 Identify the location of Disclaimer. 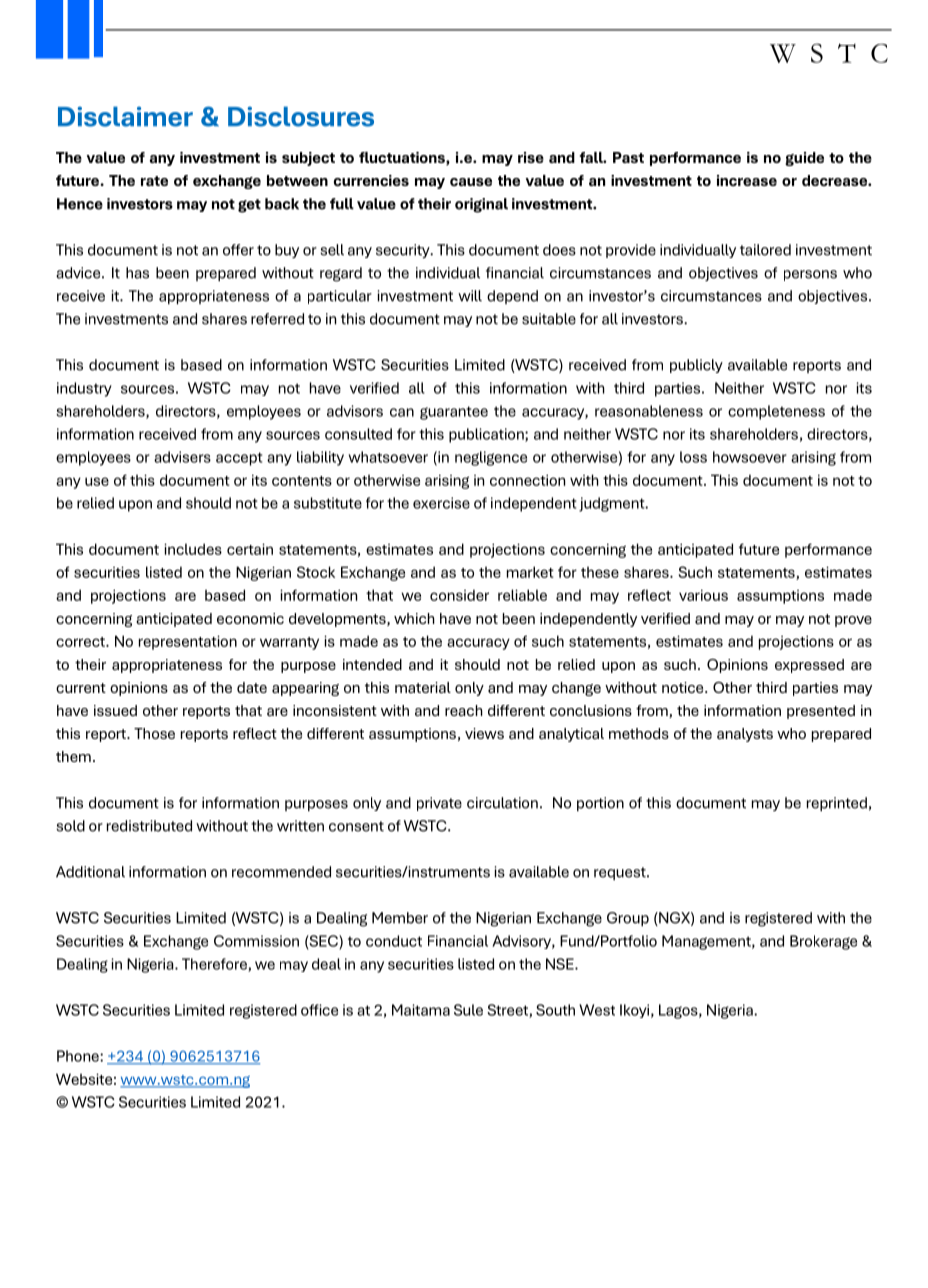
(125, 116).
